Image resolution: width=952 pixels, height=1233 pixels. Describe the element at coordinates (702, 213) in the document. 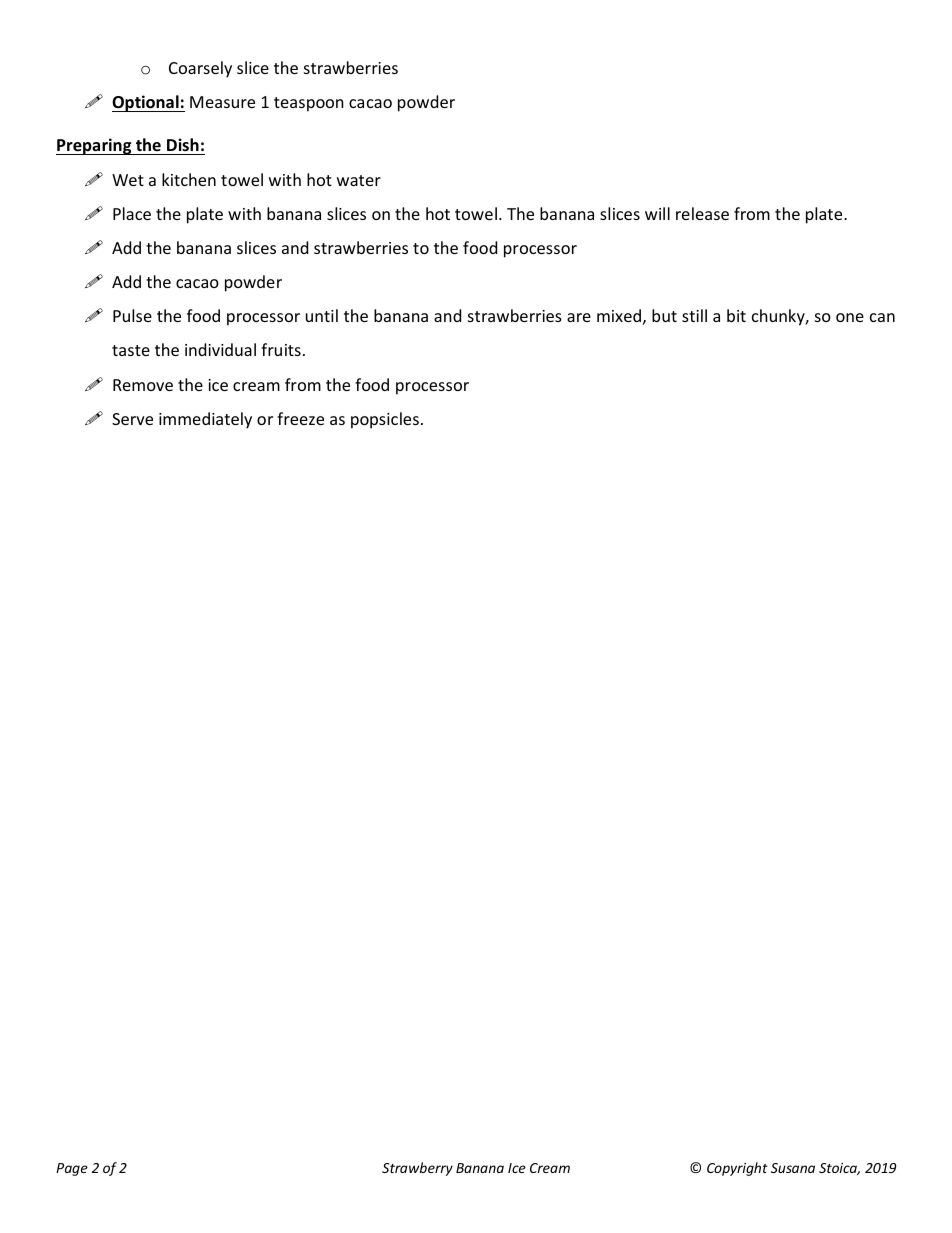

I see `release` at that location.
